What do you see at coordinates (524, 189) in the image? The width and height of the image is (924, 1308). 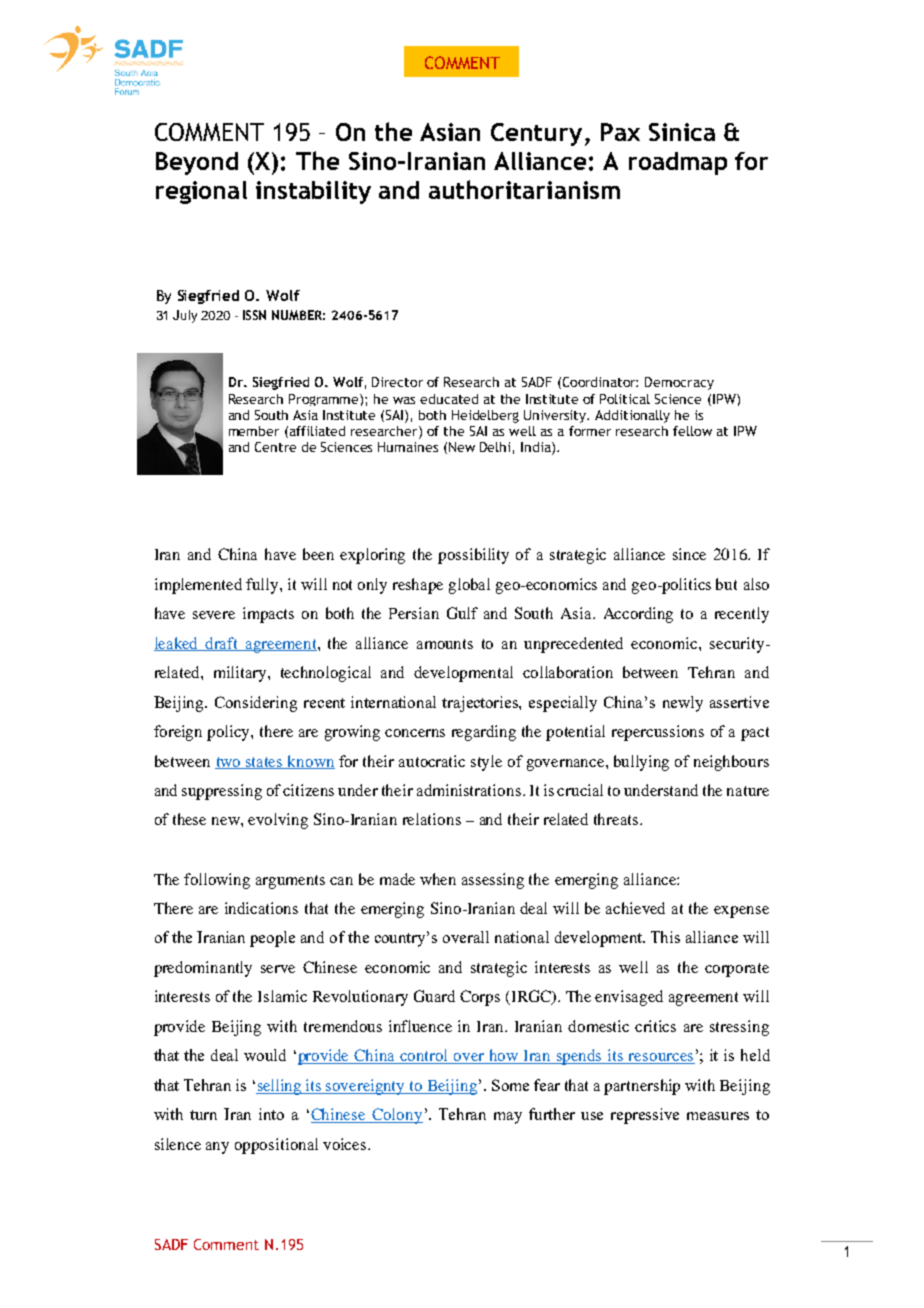 I see `authoritarianism` at bounding box center [524, 189].
